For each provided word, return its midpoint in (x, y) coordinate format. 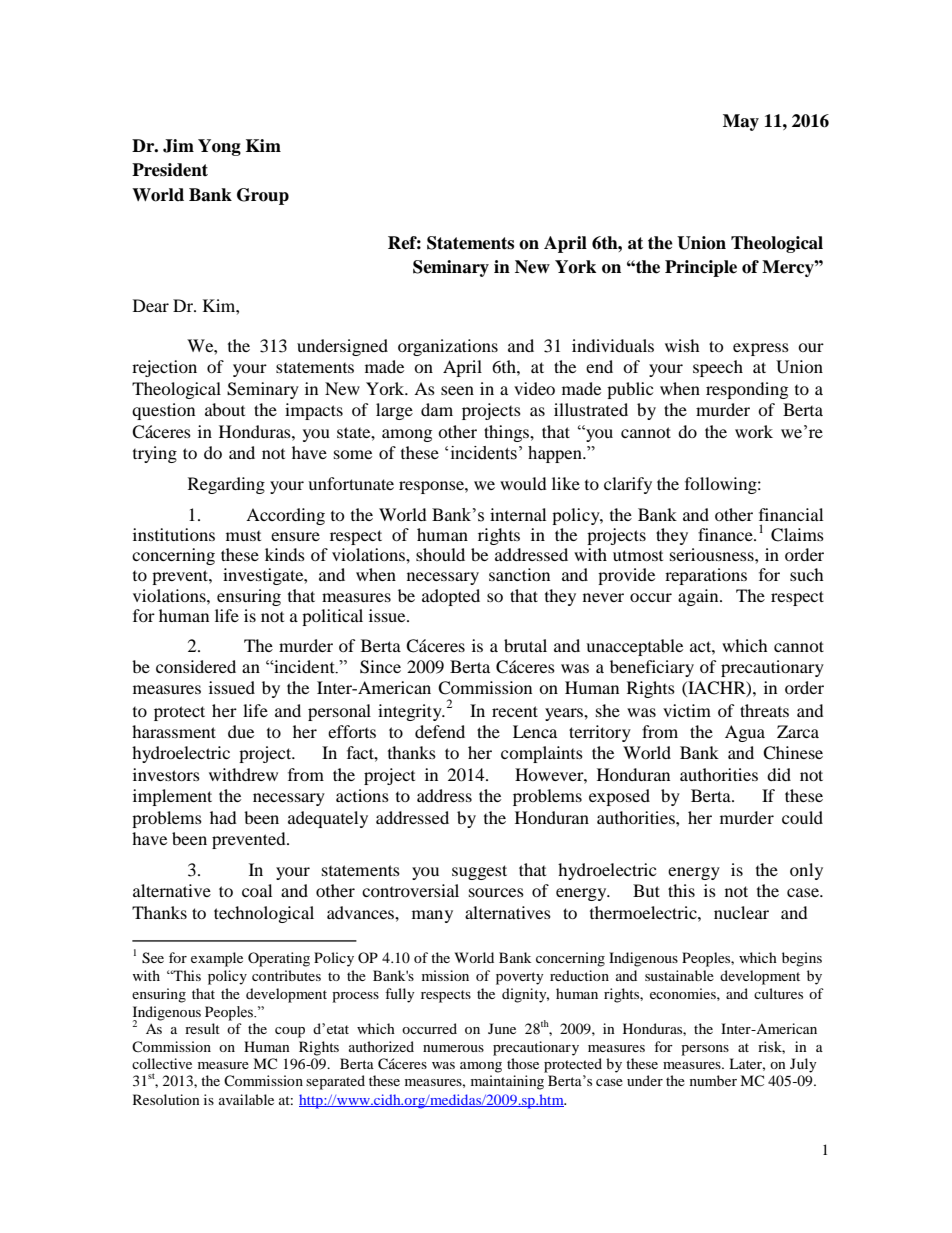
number (713, 1080)
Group (263, 196)
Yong (219, 147)
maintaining (507, 1082)
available (246, 1099)
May (741, 122)
